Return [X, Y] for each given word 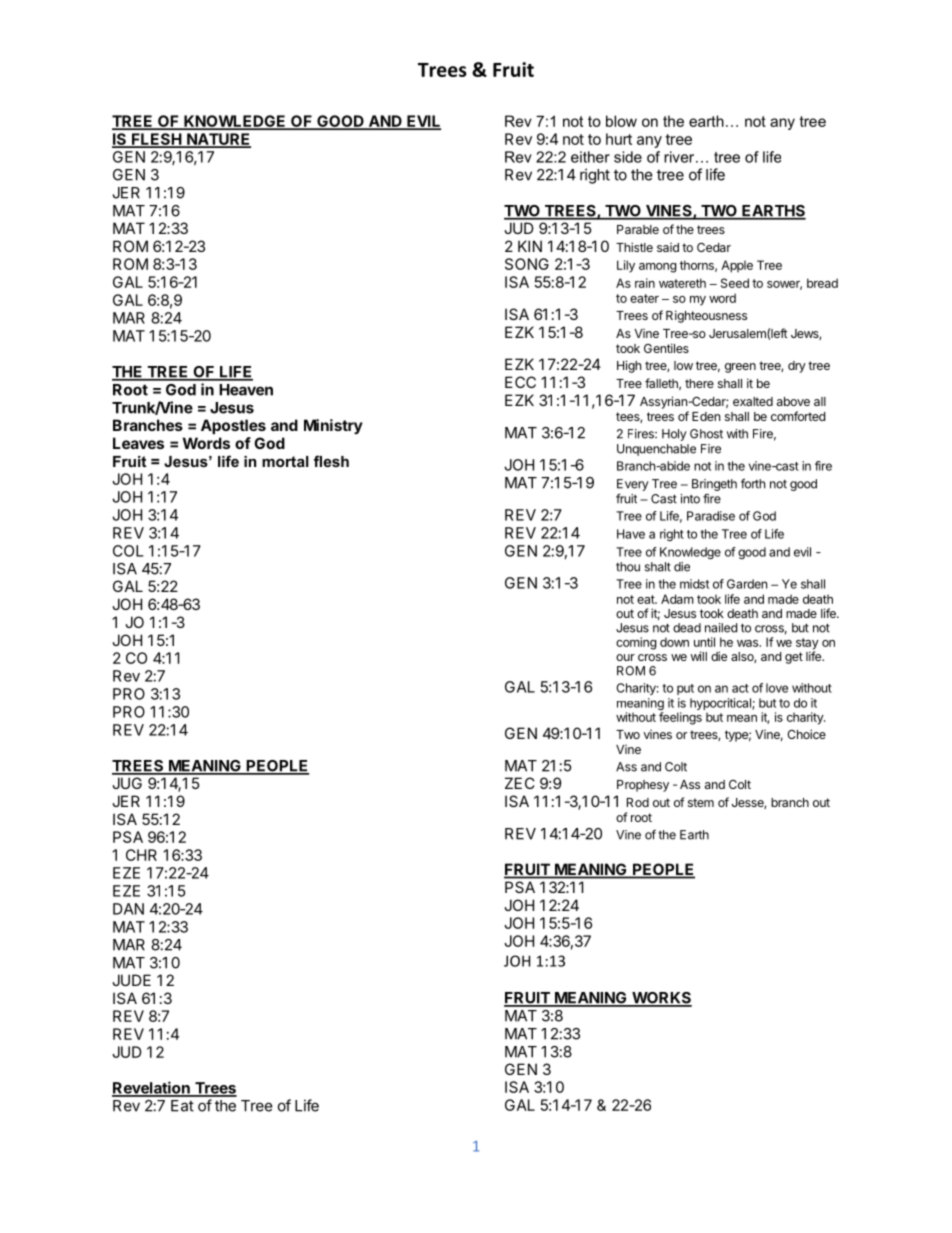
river [680, 157]
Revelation [152, 1088]
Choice [806, 734]
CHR [141, 855]
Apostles [233, 426]
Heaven [246, 390]
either [590, 157]
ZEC [520, 783]
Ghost [706, 434]
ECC [520, 382]
